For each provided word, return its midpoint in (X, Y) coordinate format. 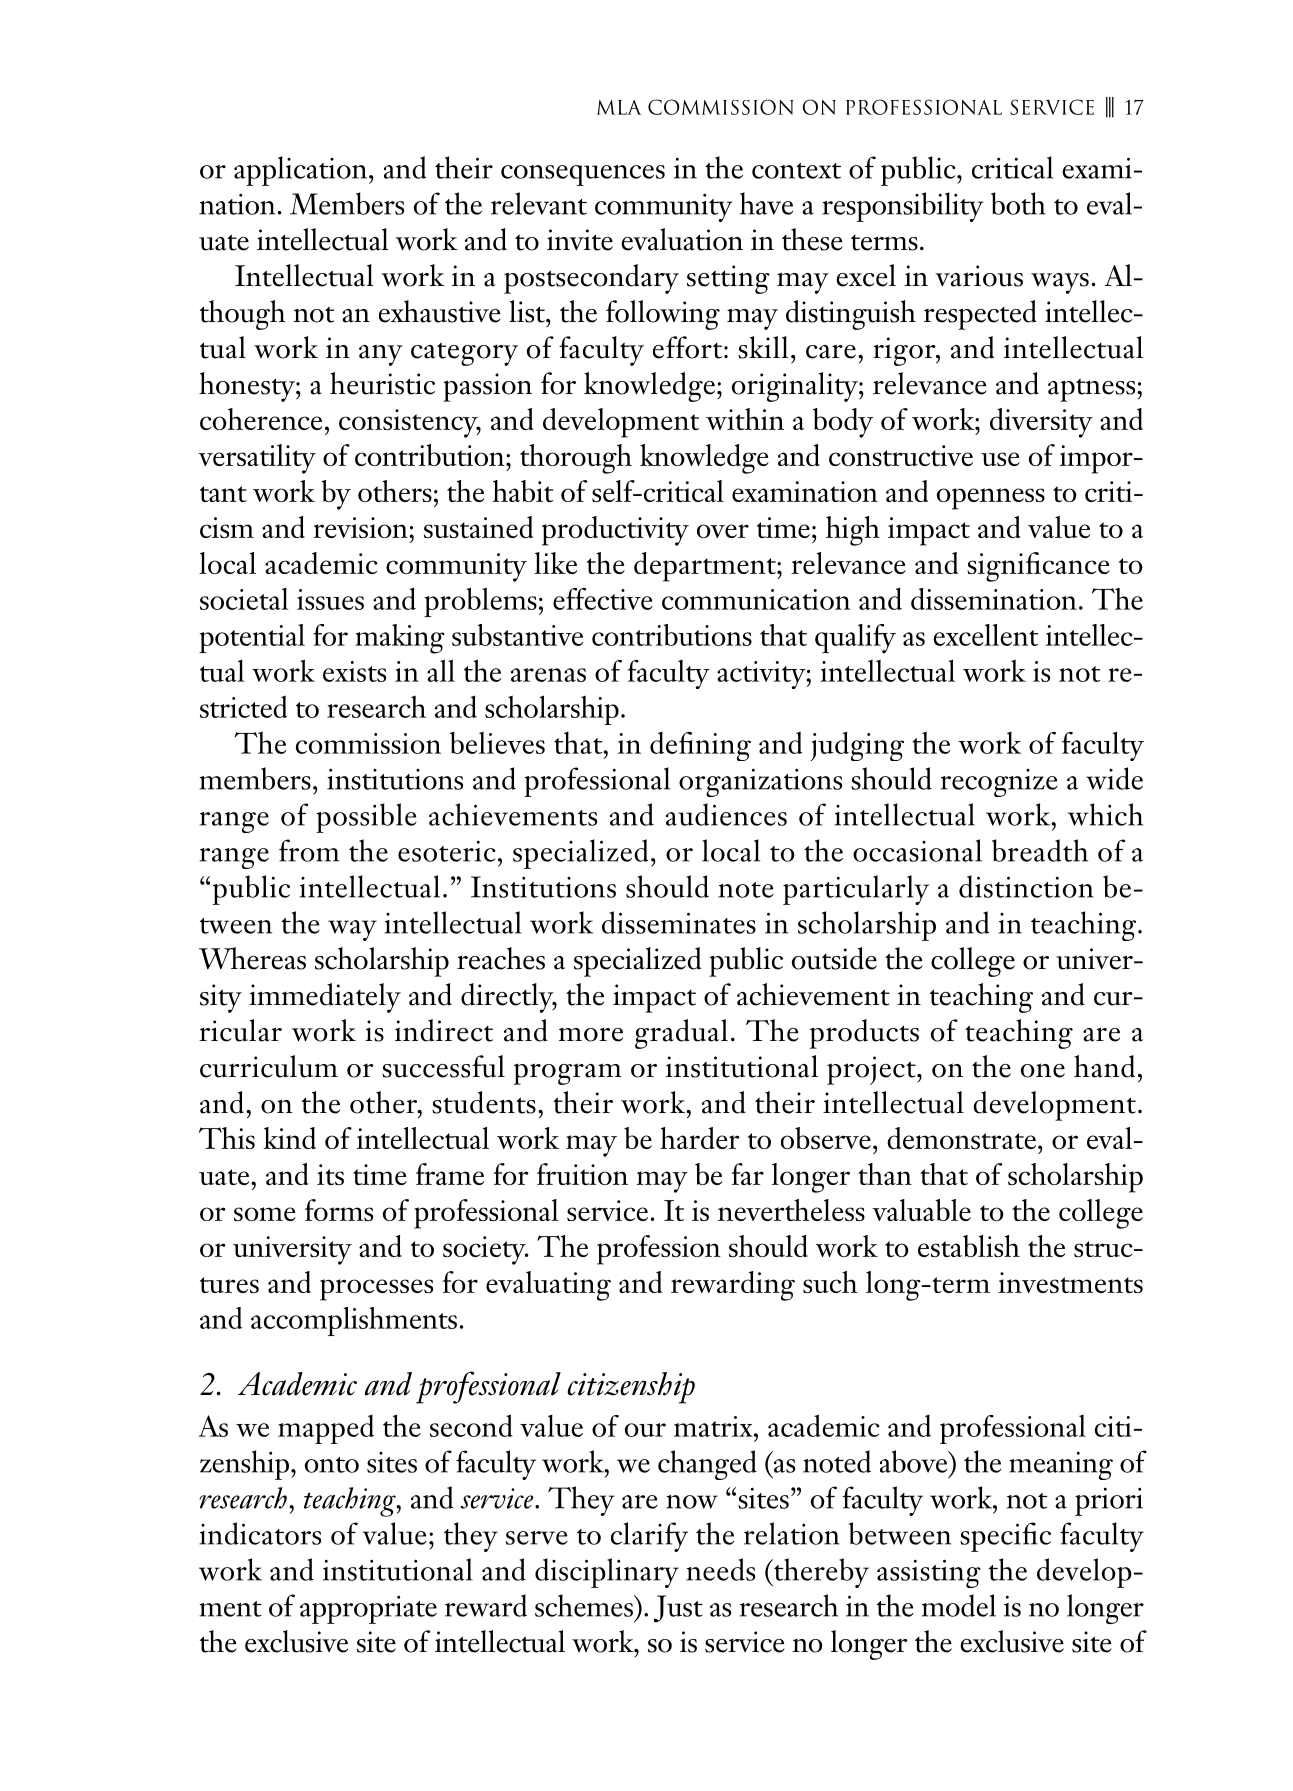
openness (991, 499)
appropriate (368, 1610)
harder (700, 1138)
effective (603, 599)
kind (290, 1138)
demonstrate (961, 1138)
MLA (619, 107)
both (1018, 203)
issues (330, 599)
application (302, 171)
